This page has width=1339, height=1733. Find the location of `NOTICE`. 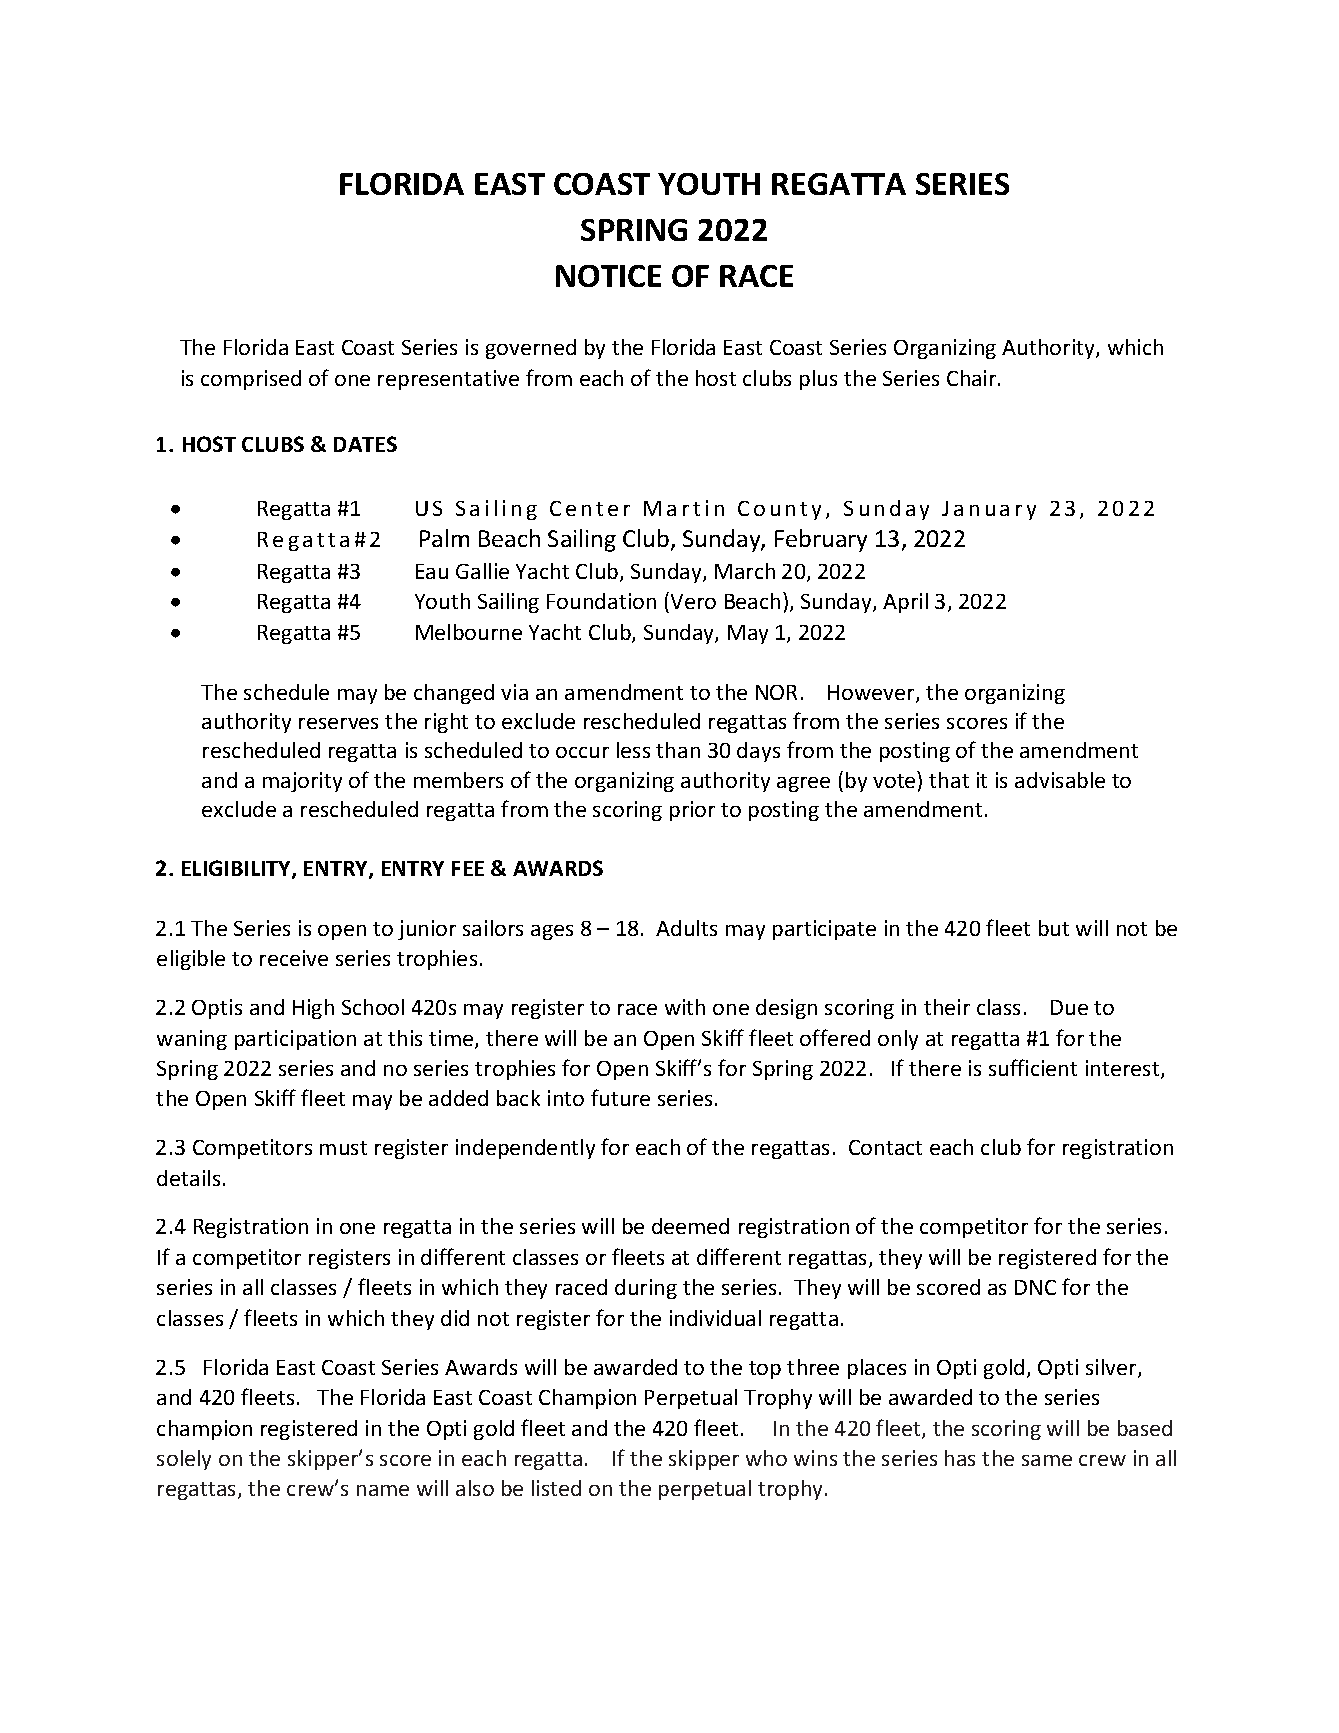

NOTICE is located at coordinates (608, 276).
